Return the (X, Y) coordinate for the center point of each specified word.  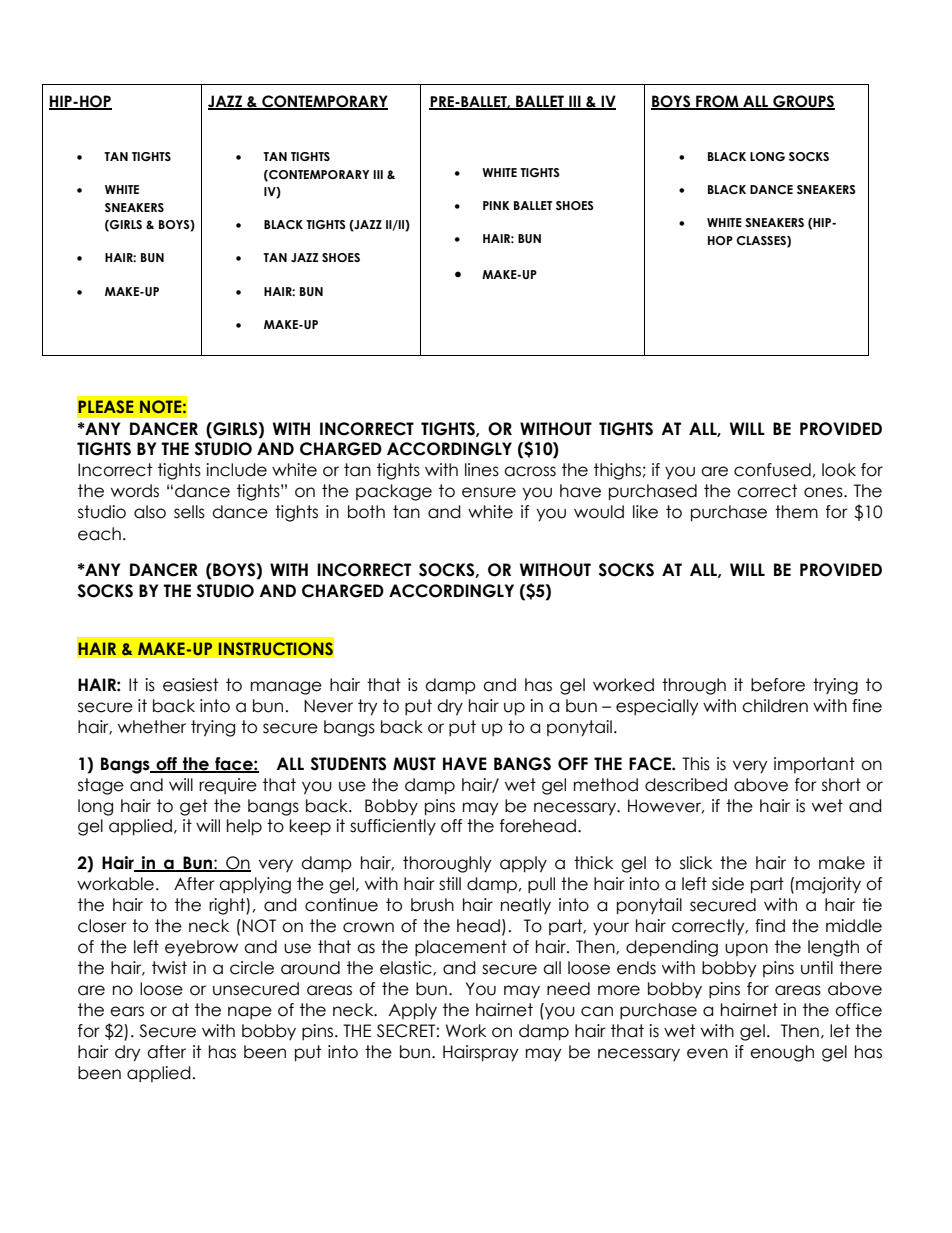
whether (152, 727)
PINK (496, 205)
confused (772, 470)
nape (250, 1012)
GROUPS (803, 102)
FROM (717, 102)
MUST (414, 764)
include (236, 470)
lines (482, 470)
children (775, 706)
